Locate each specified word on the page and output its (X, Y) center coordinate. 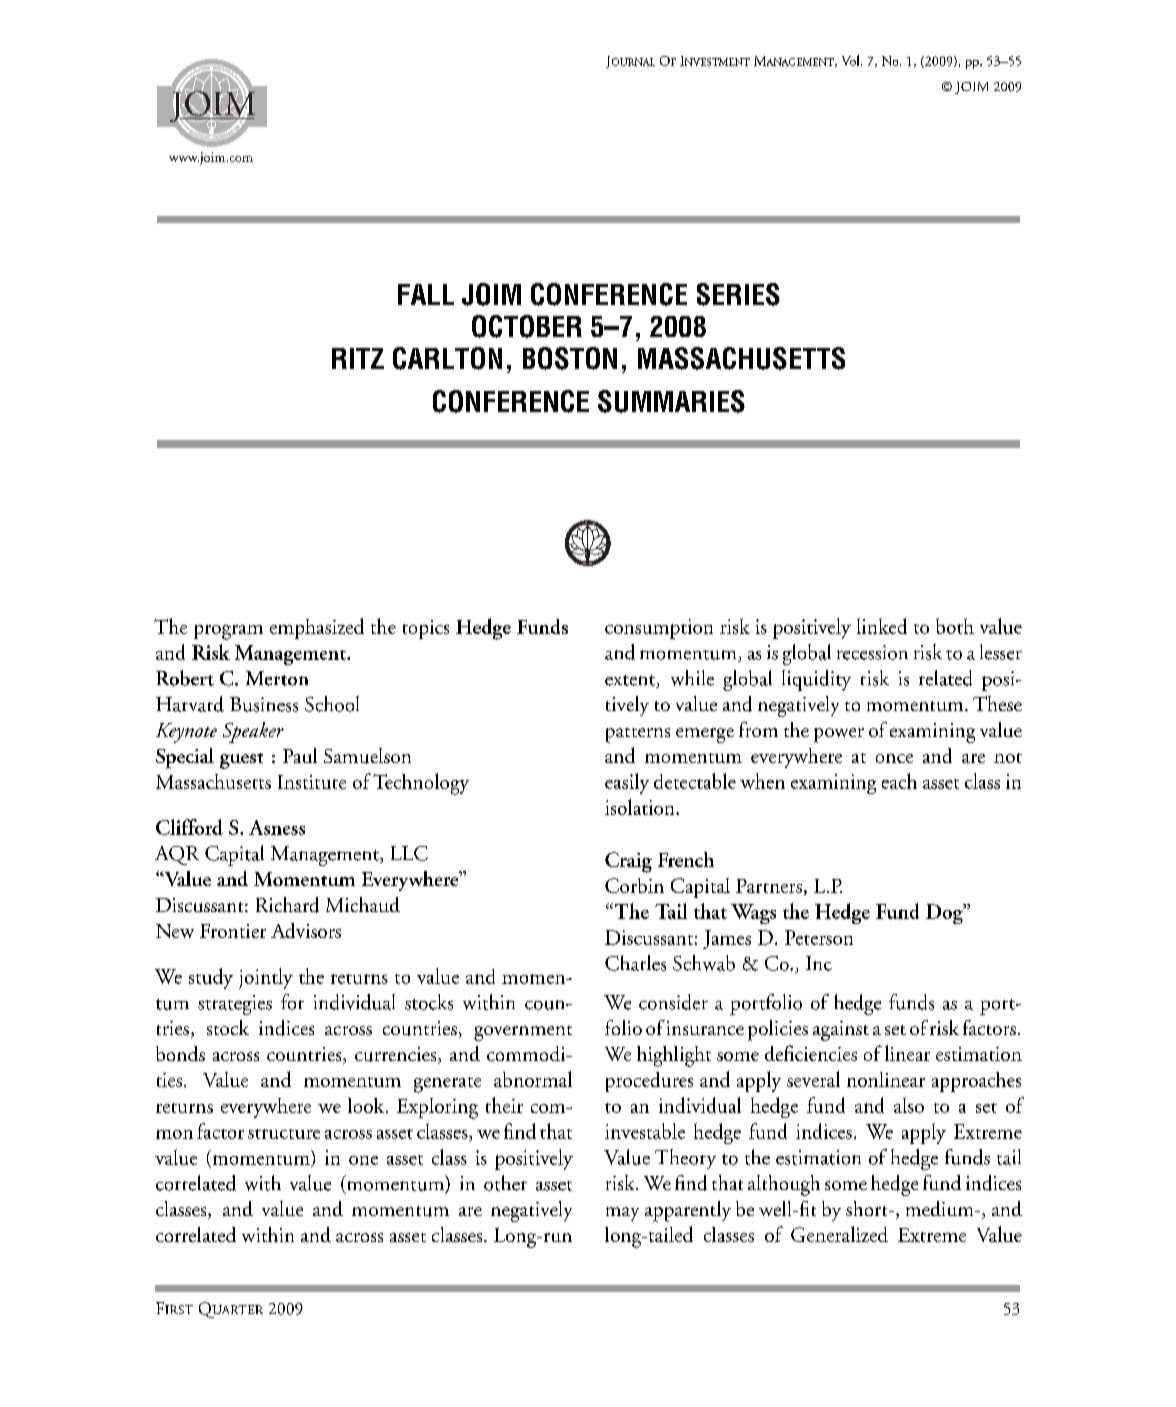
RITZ (358, 358)
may (622, 1214)
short (868, 1208)
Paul (300, 755)
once (894, 758)
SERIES (738, 294)
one (363, 1160)
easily (627, 783)
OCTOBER (527, 326)
